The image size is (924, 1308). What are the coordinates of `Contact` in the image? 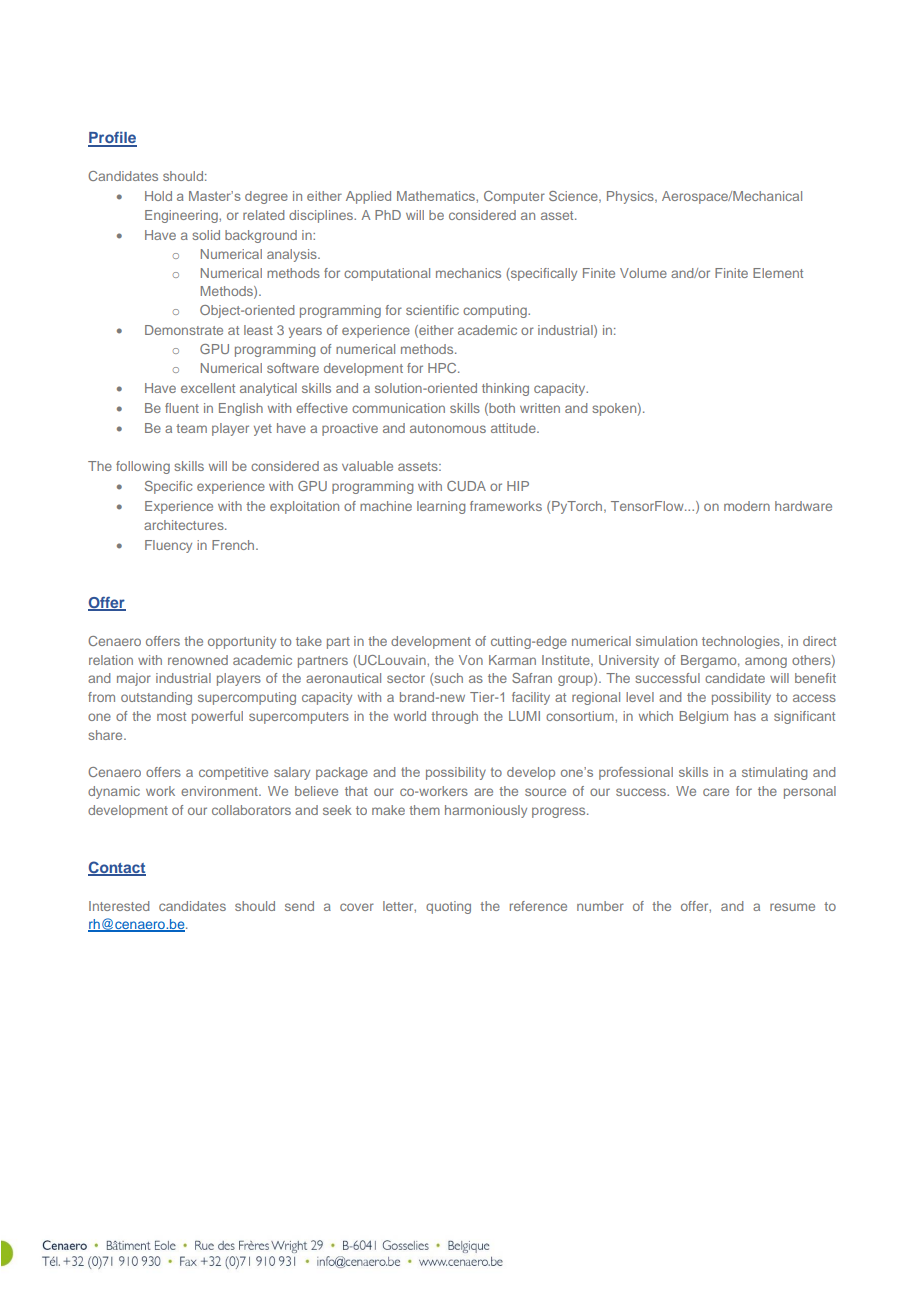 It's located at (117, 868).
